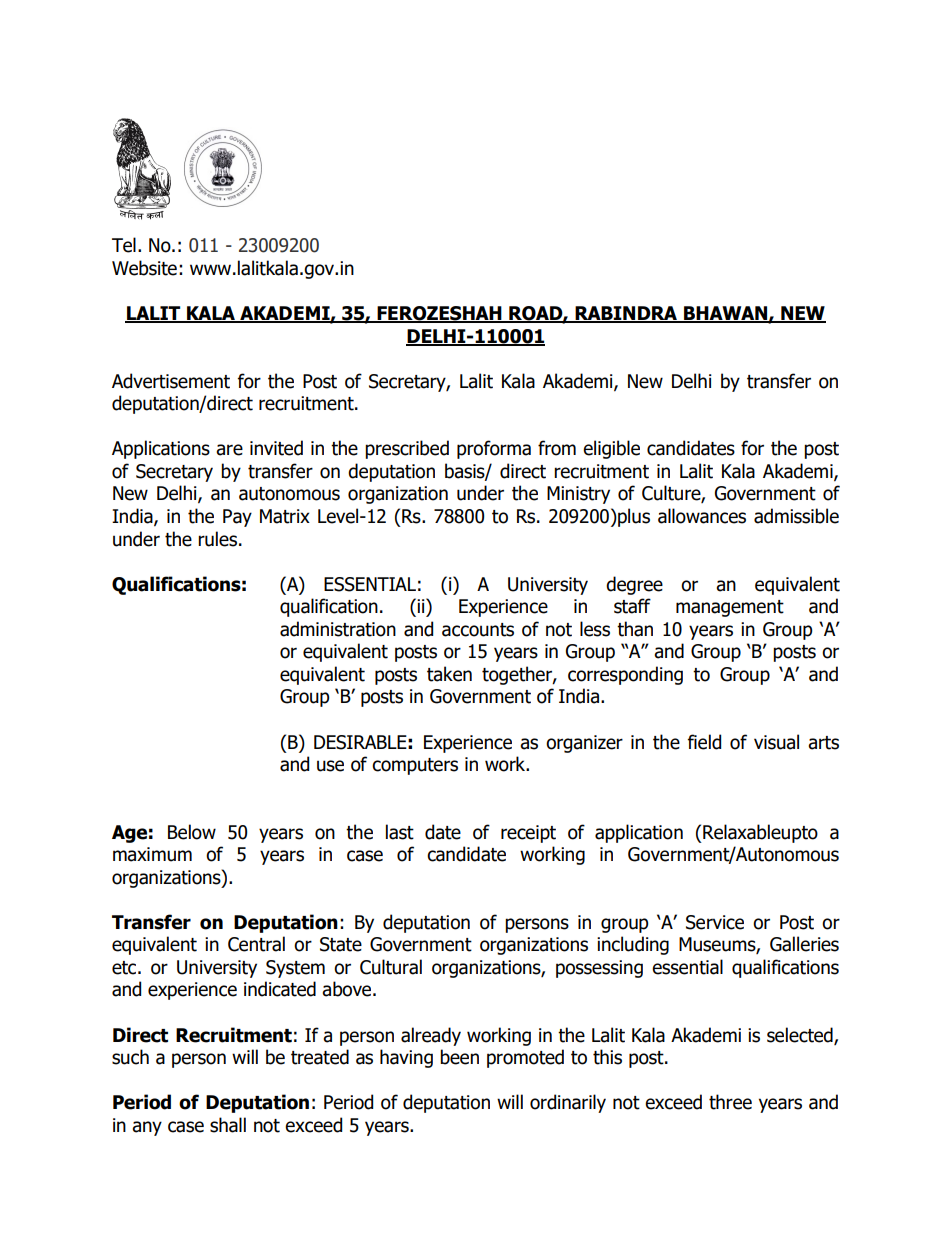 This screenshot has width=952, height=1233. Describe the element at coordinates (338, 629) in the screenshot. I see `administration` at that location.
